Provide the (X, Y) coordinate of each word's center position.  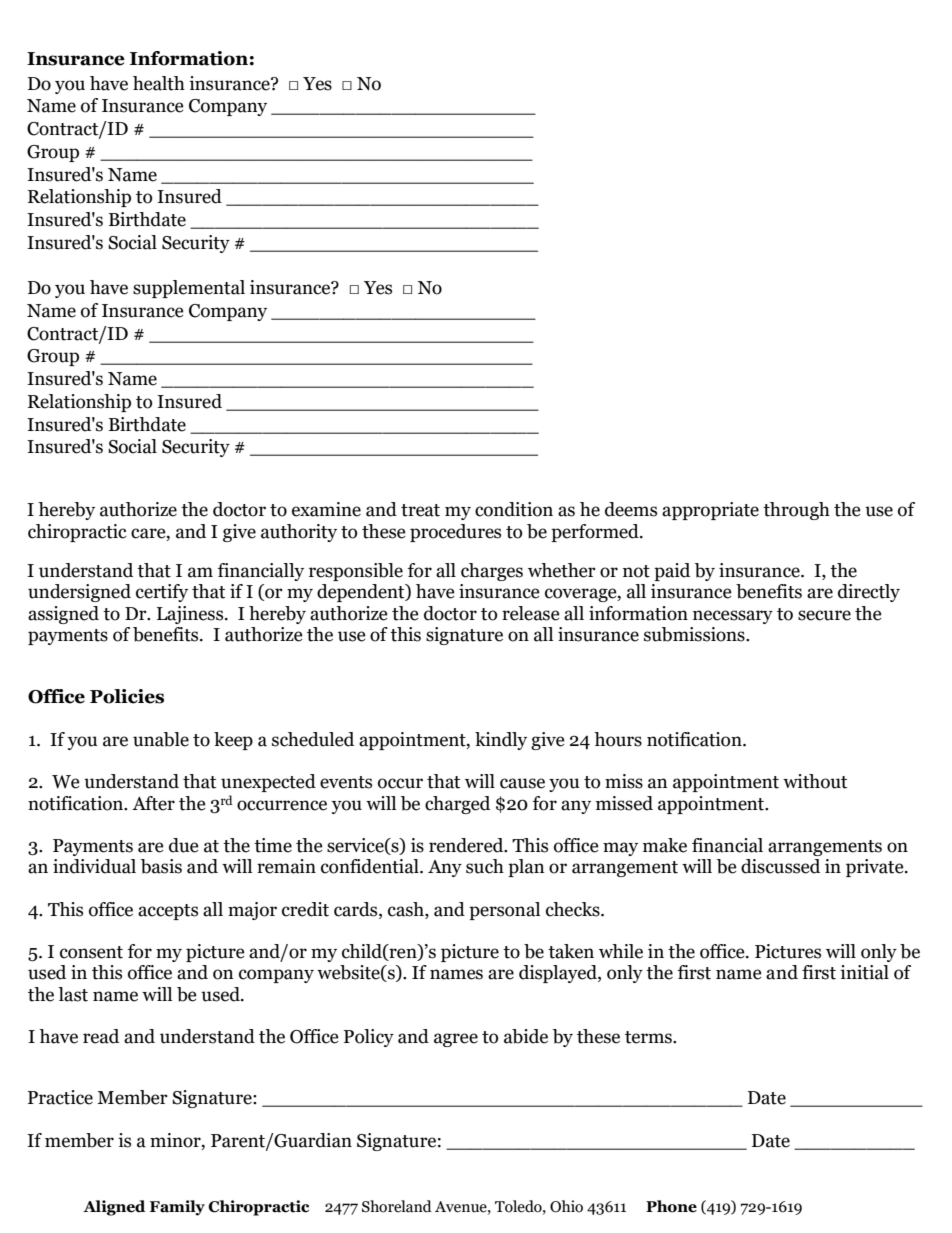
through (796, 511)
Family (177, 1208)
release (531, 613)
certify (162, 593)
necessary (733, 617)
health (159, 83)
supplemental (189, 289)
